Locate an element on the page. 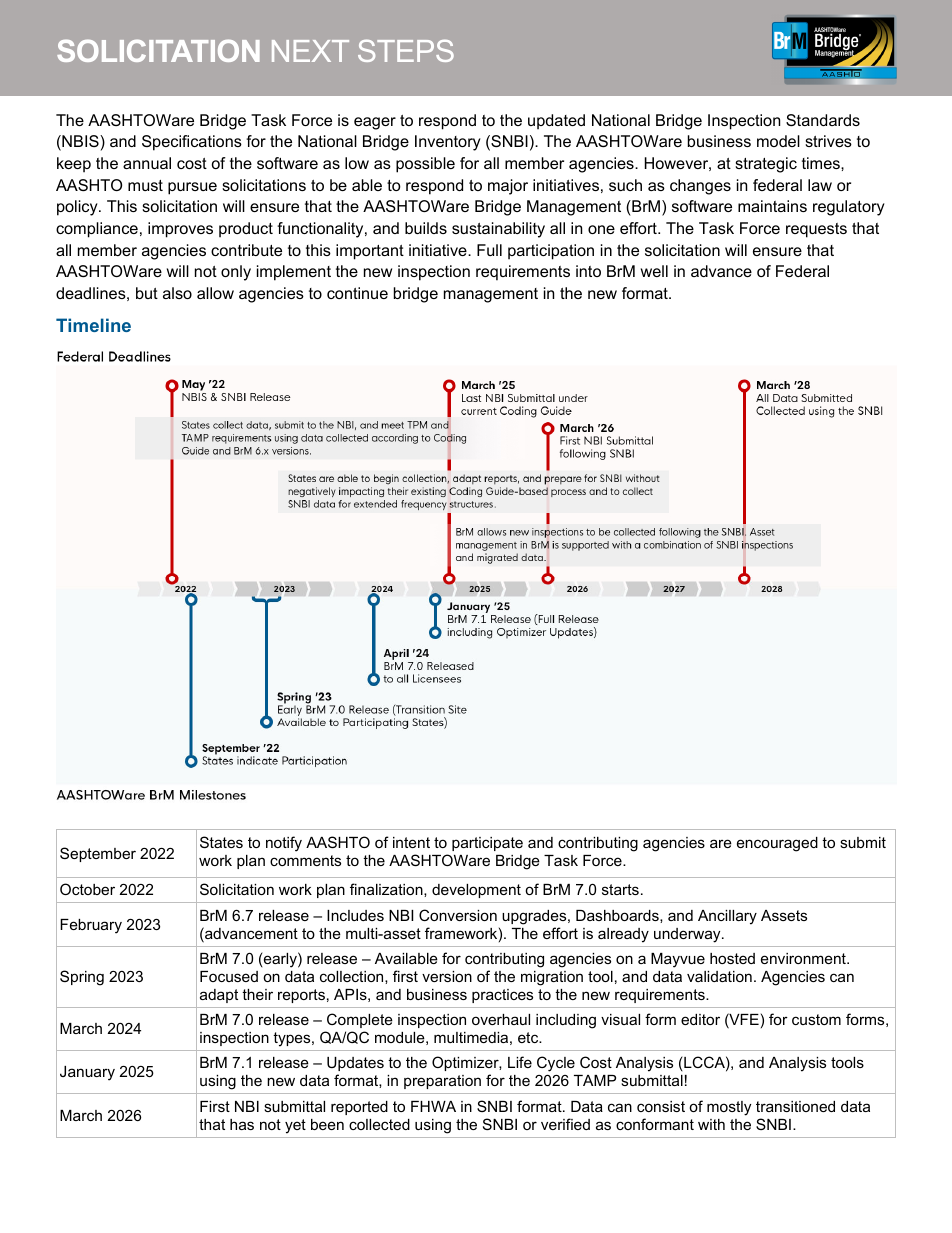  STEPS is located at coordinates (406, 50).
